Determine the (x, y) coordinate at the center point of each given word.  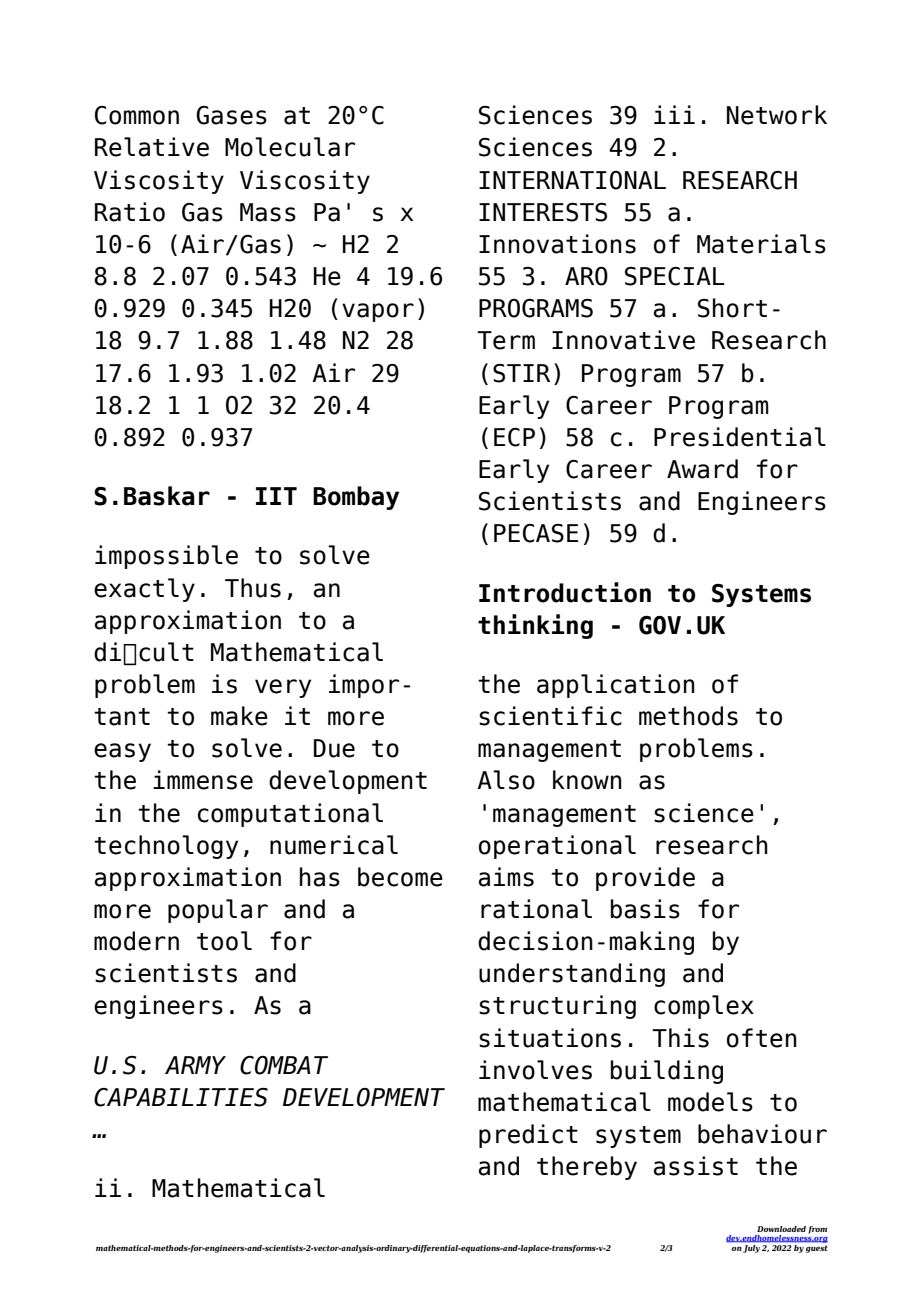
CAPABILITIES (181, 1097)
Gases (231, 115)
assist (696, 1166)
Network (777, 115)
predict (528, 1136)
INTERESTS (543, 212)
